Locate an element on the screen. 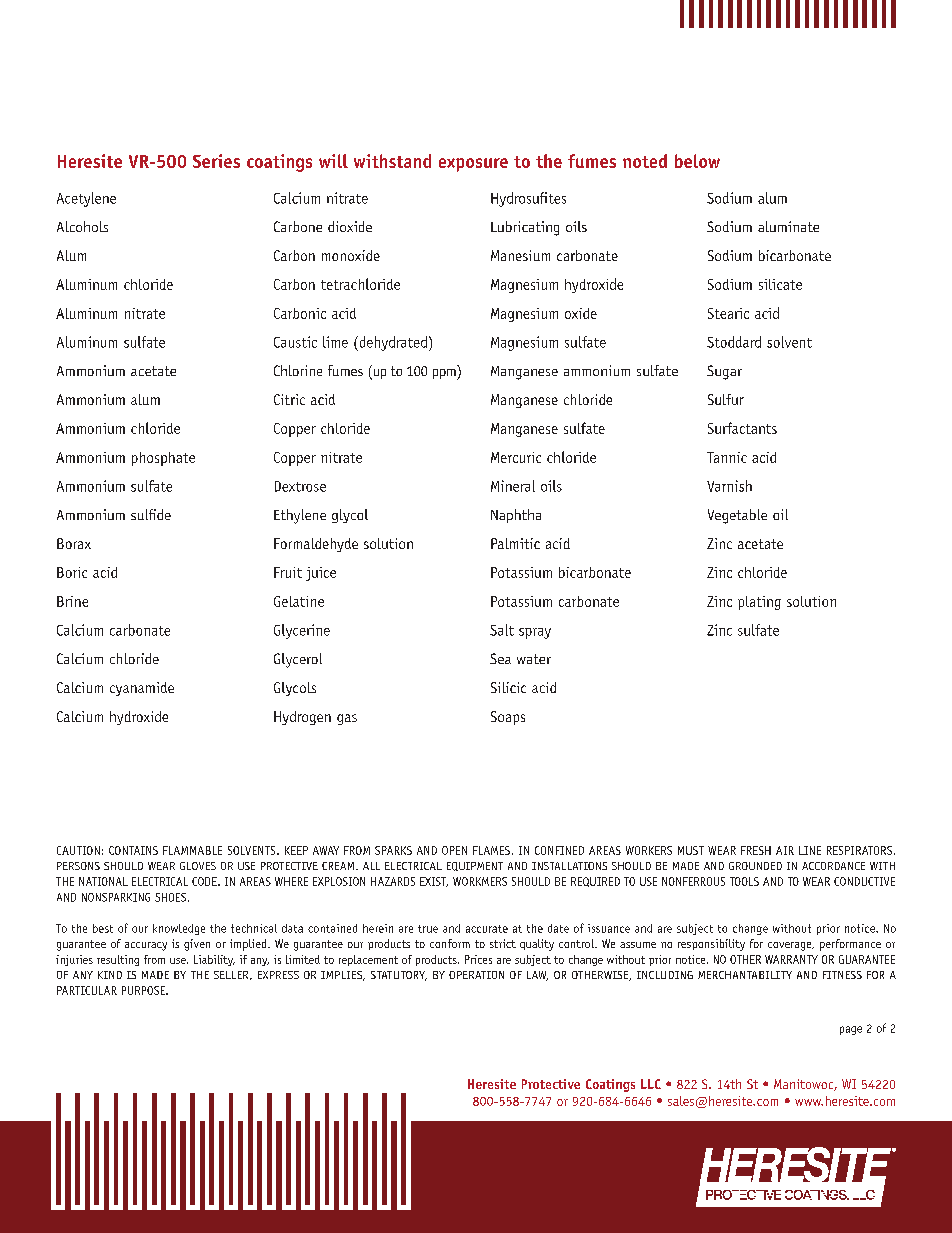 The width and height of the screenshot is (952, 1233). phosphate is located at coordinates (163, 459).
